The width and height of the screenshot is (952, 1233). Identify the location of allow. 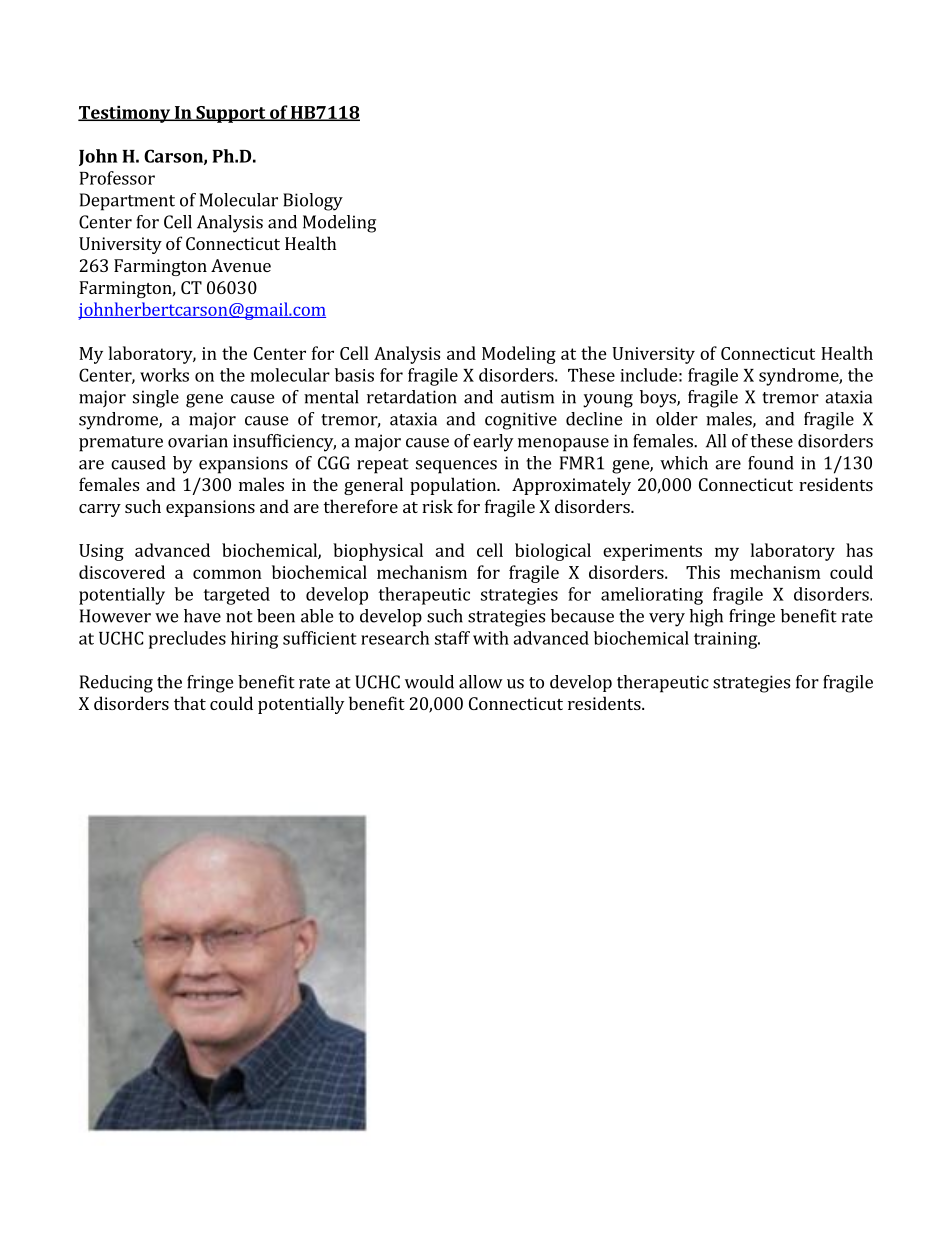
(481, 682).
